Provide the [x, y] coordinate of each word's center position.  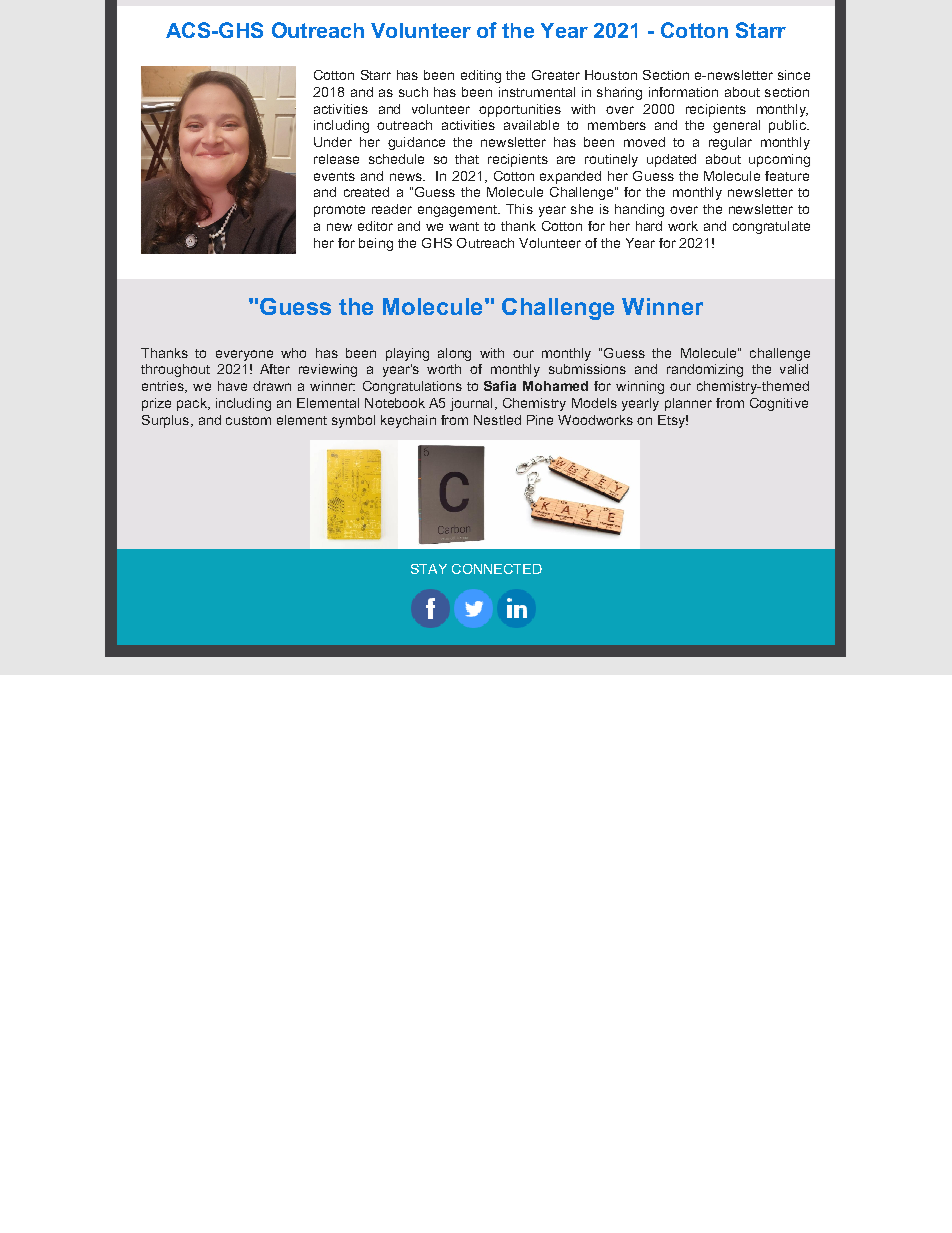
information [683, 92]
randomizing [705, 370]
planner [688, 404]
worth [444, 369]
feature [787, 176]
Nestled [497, 420]
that [467, 159]
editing [481, 76]
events [334, 176]
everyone [244, 355]
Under [333, 142]
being [376, 244]
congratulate [771, 227]
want [464, 226]
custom [248, 420]
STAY [429, 569]
